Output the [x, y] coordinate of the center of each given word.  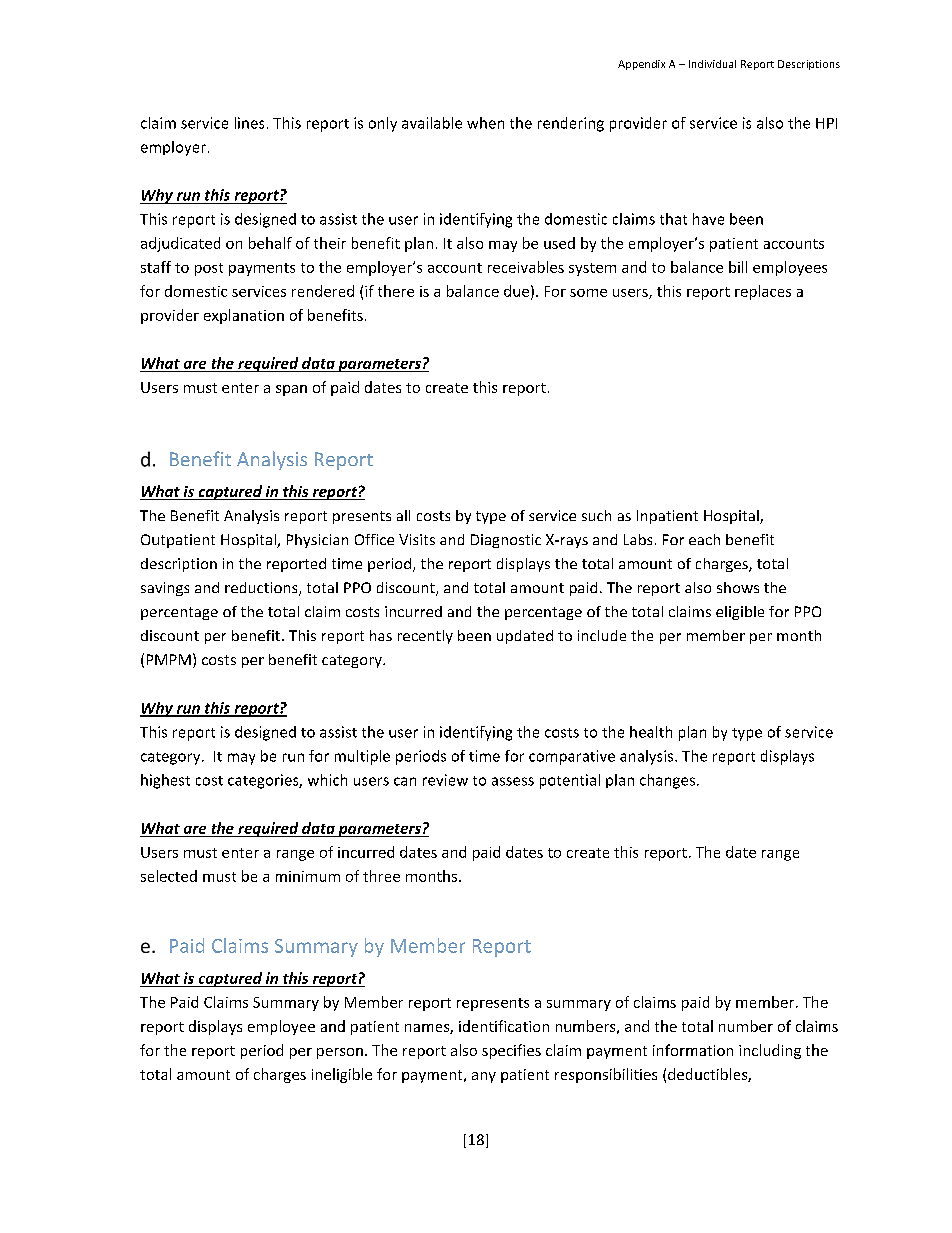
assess [513, 781]
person [340, 1053]
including [770, 1051]
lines [249, 123]
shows [738, 587]
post [209, 269]
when [485, 123]
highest [165, 781]
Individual [712, 64]
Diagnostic [506, 541]
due [516, 291]
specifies [511, 1051]
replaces [763, 292]
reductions [262, 589]
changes [667, 781]
